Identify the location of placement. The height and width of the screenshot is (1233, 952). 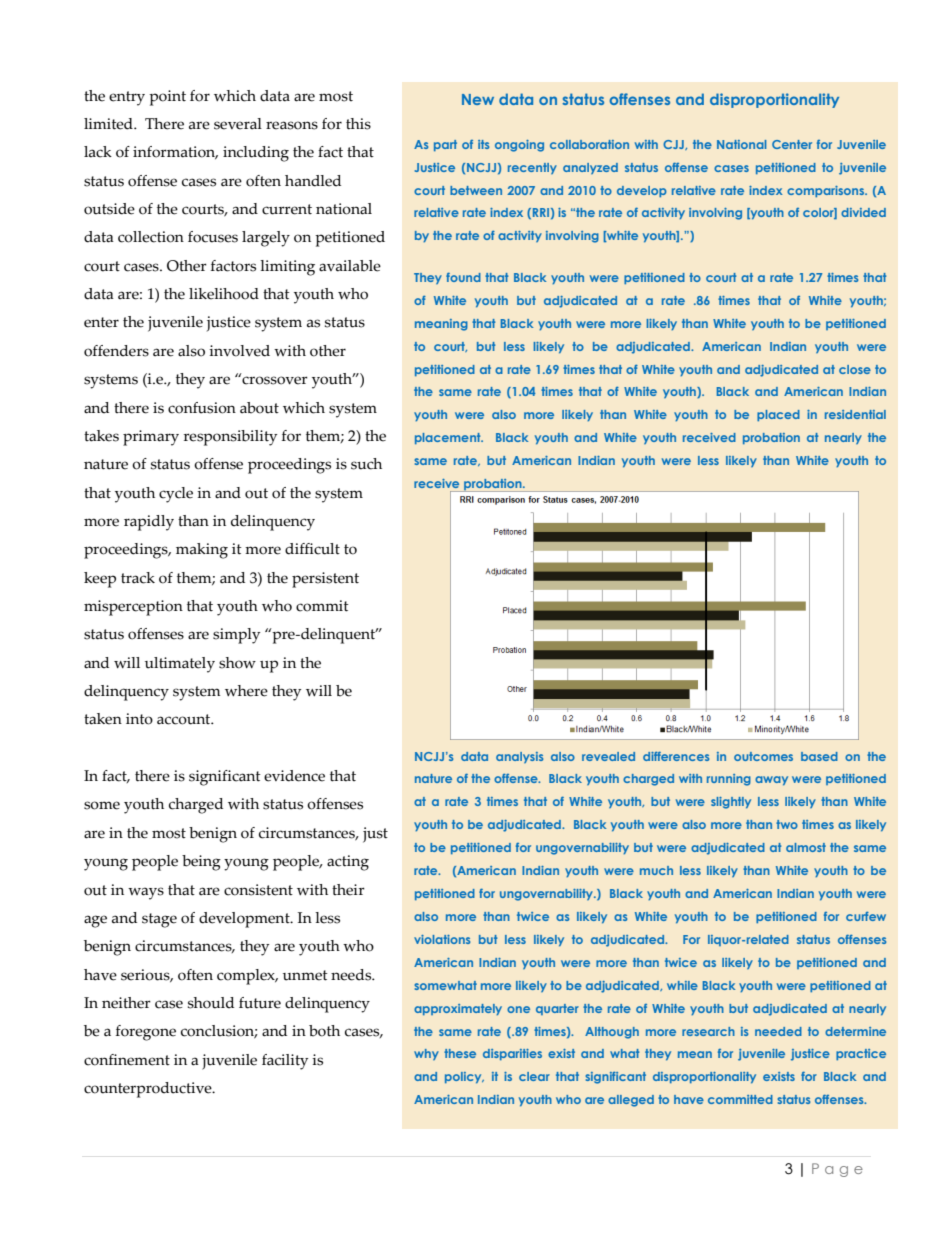
(449, 438).
